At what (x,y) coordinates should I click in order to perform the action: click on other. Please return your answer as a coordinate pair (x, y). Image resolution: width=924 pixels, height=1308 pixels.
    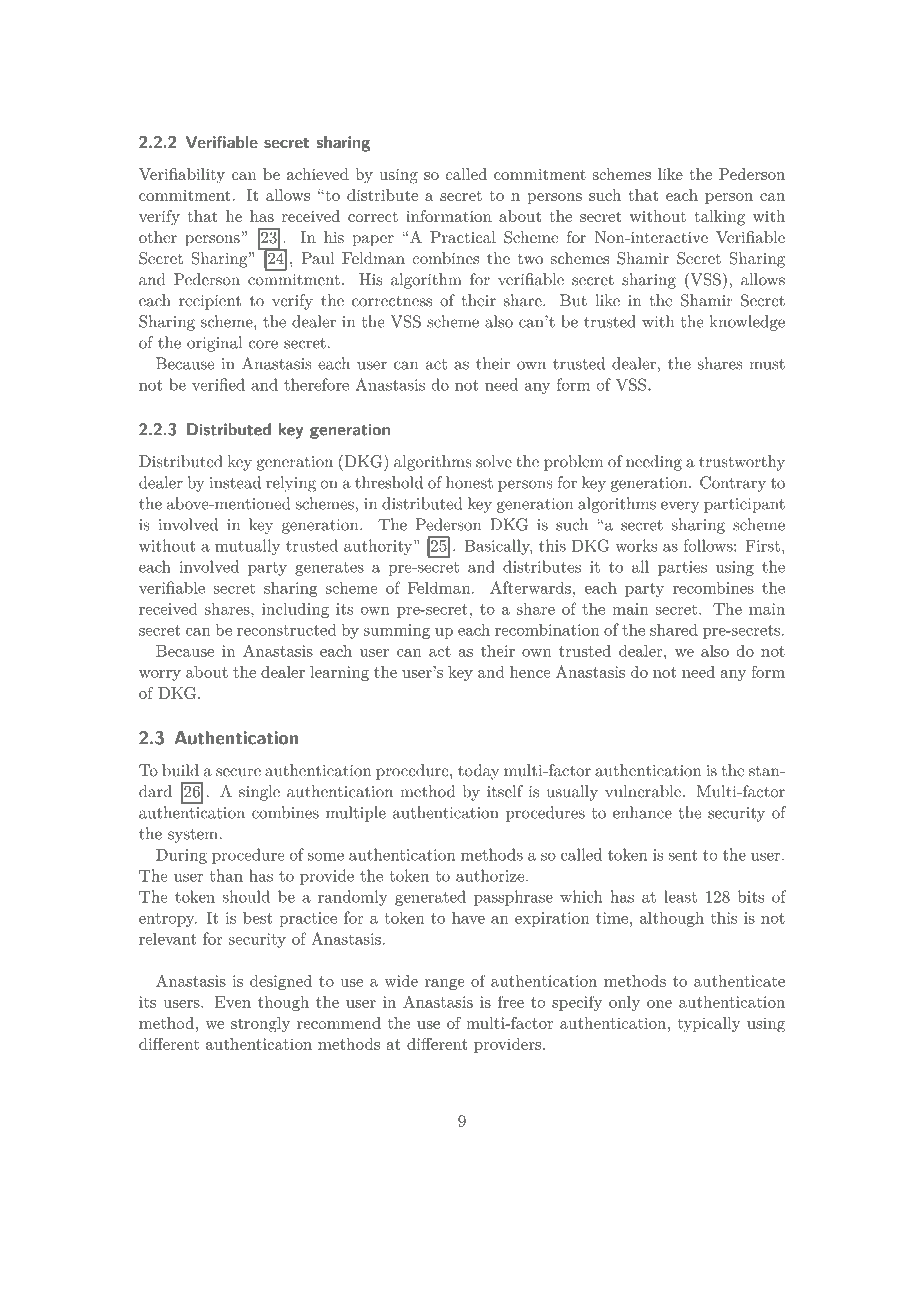
    Looking at the image, I should click on (158, 237).
